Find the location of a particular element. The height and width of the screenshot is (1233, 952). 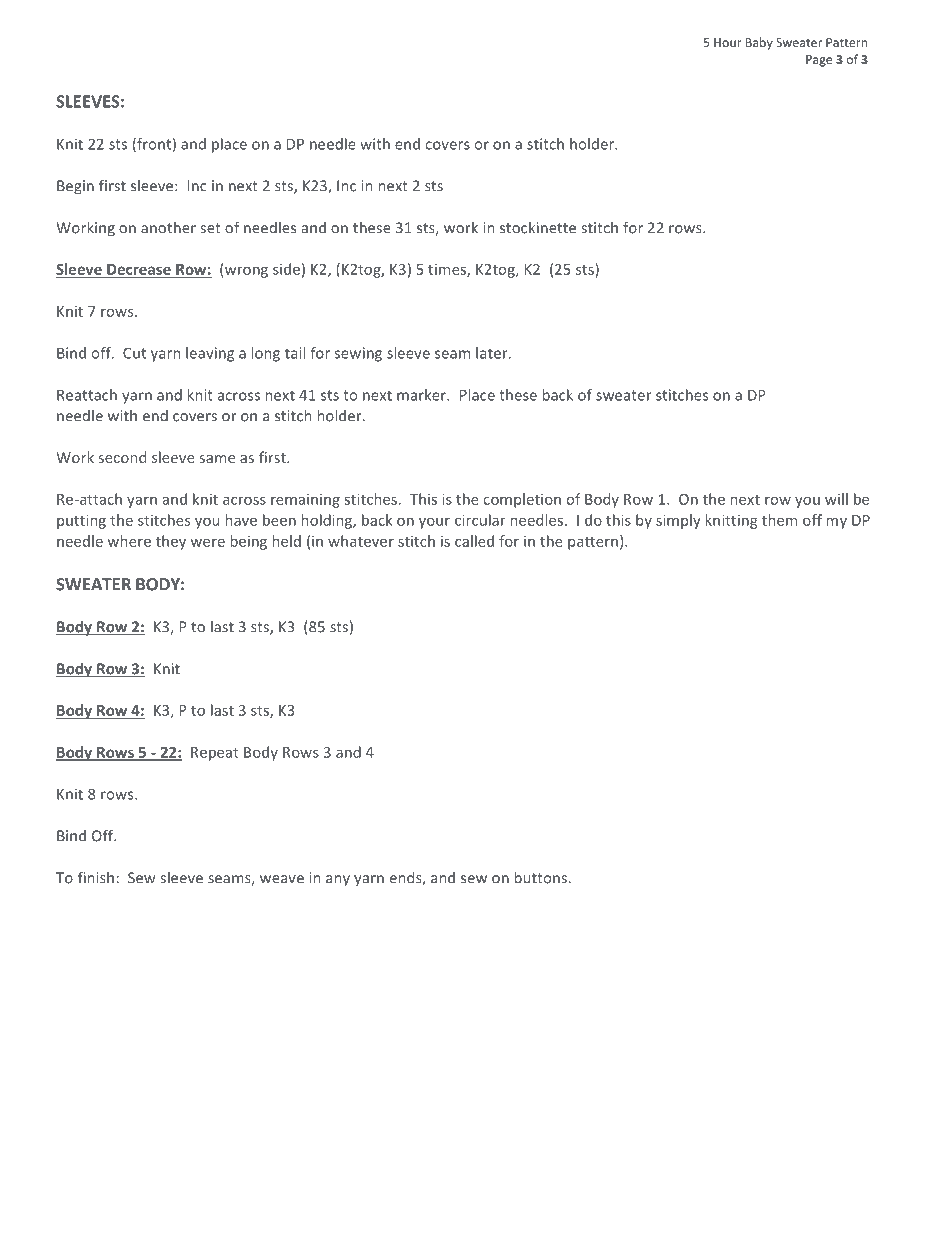

them is located at coordinates (779, 520).
